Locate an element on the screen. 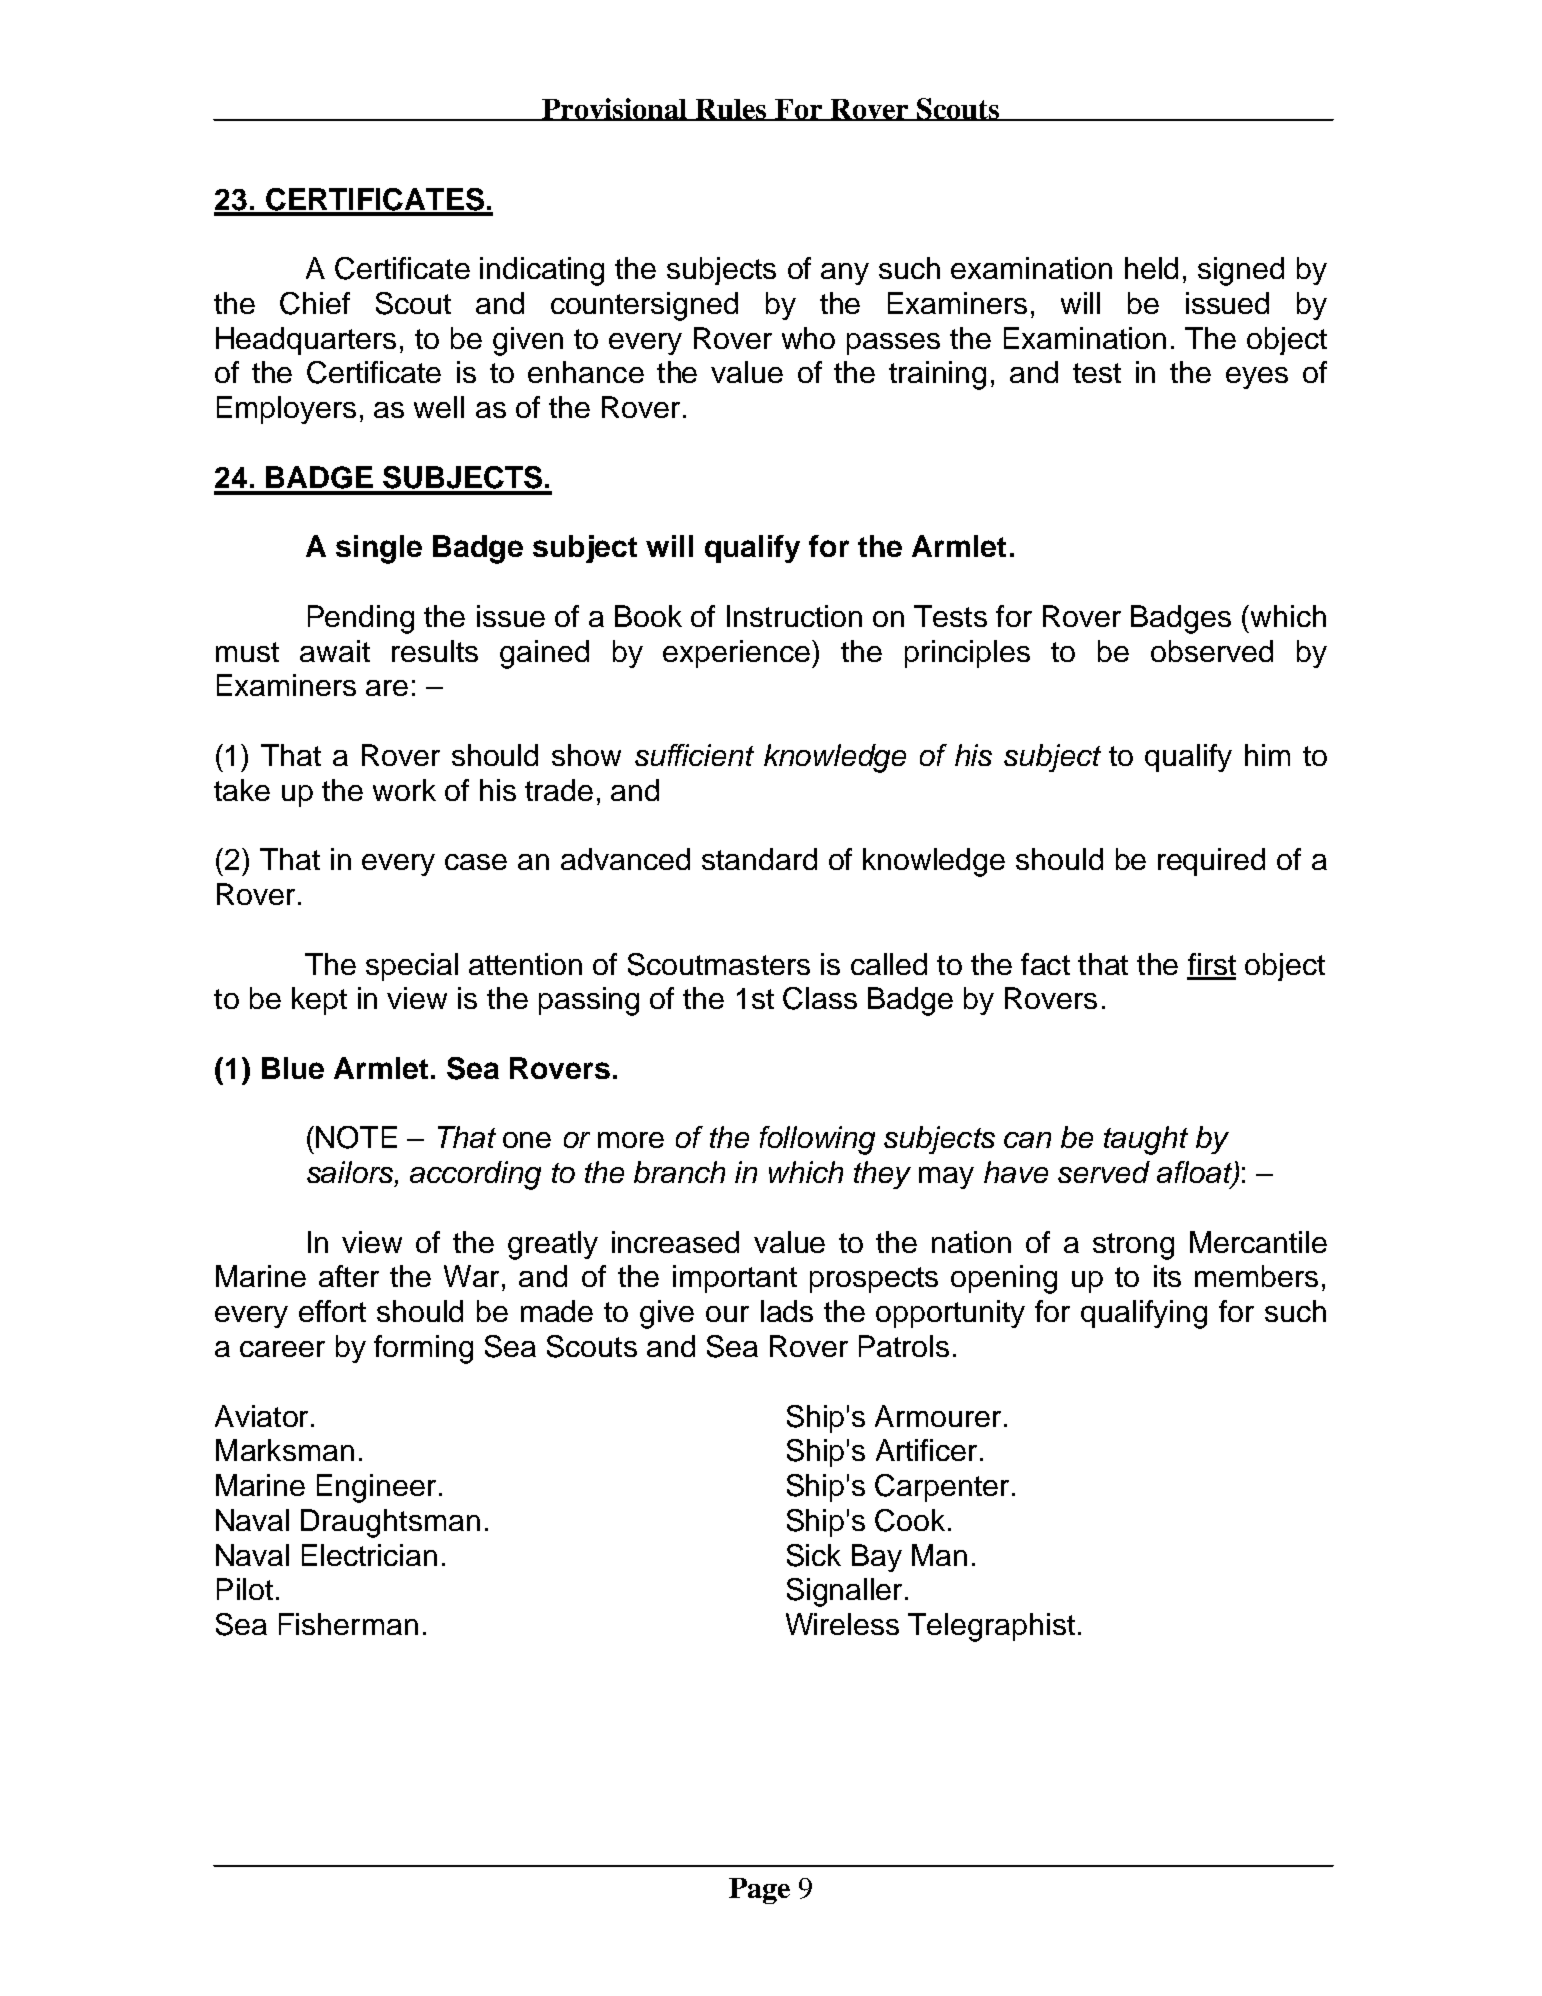 This screenshot has height=1996, width=1542. Page is located at coordinates (759, 1891).
